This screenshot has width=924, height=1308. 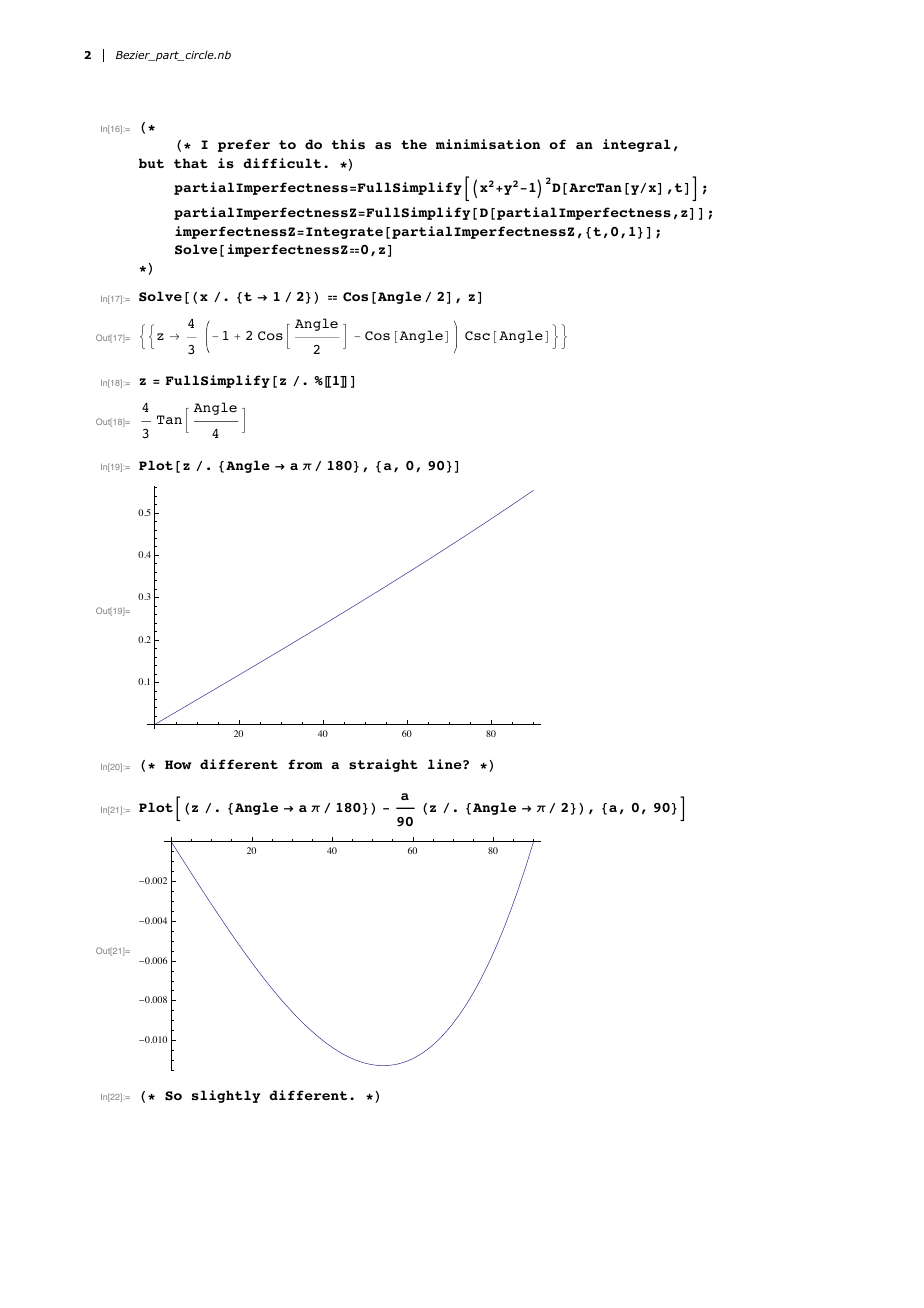 I want to click on straight, so click(x=383, y=765).
